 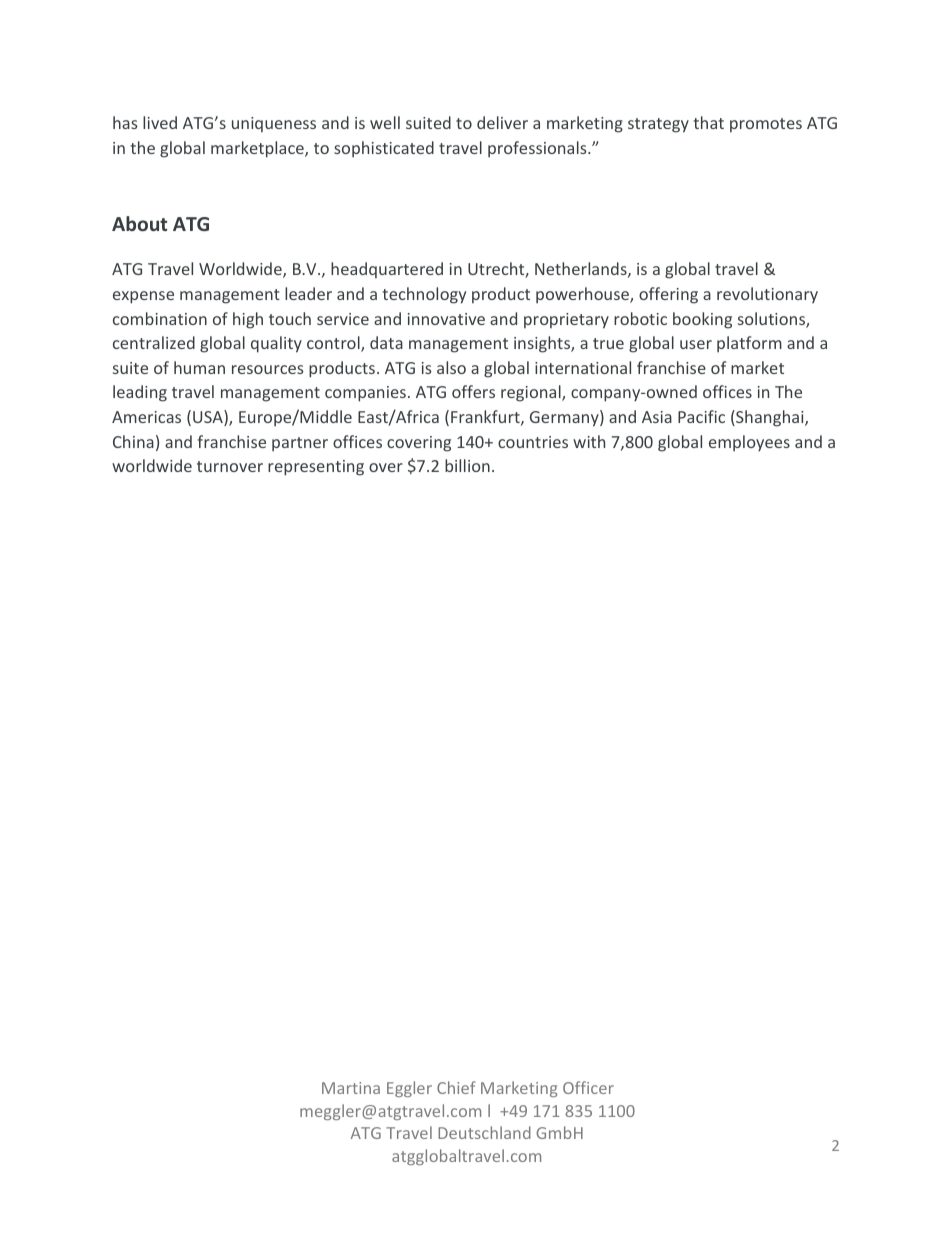 What do you see at coordinates (588, 1087) in the image?
I see `Officer` at bounding box center [588, 1087].
